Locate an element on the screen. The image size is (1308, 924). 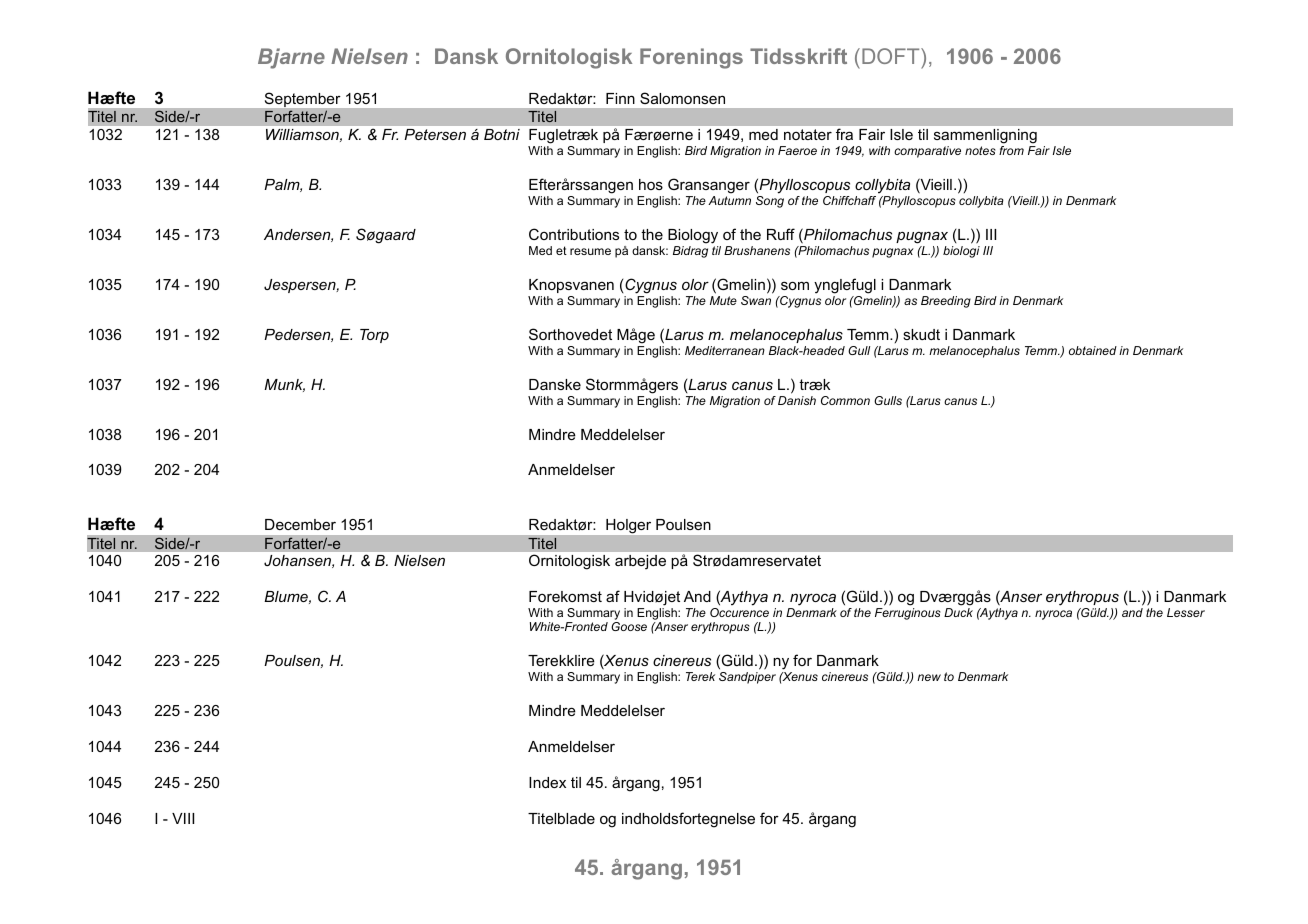
Munk is located at coordinates (284, 385).
